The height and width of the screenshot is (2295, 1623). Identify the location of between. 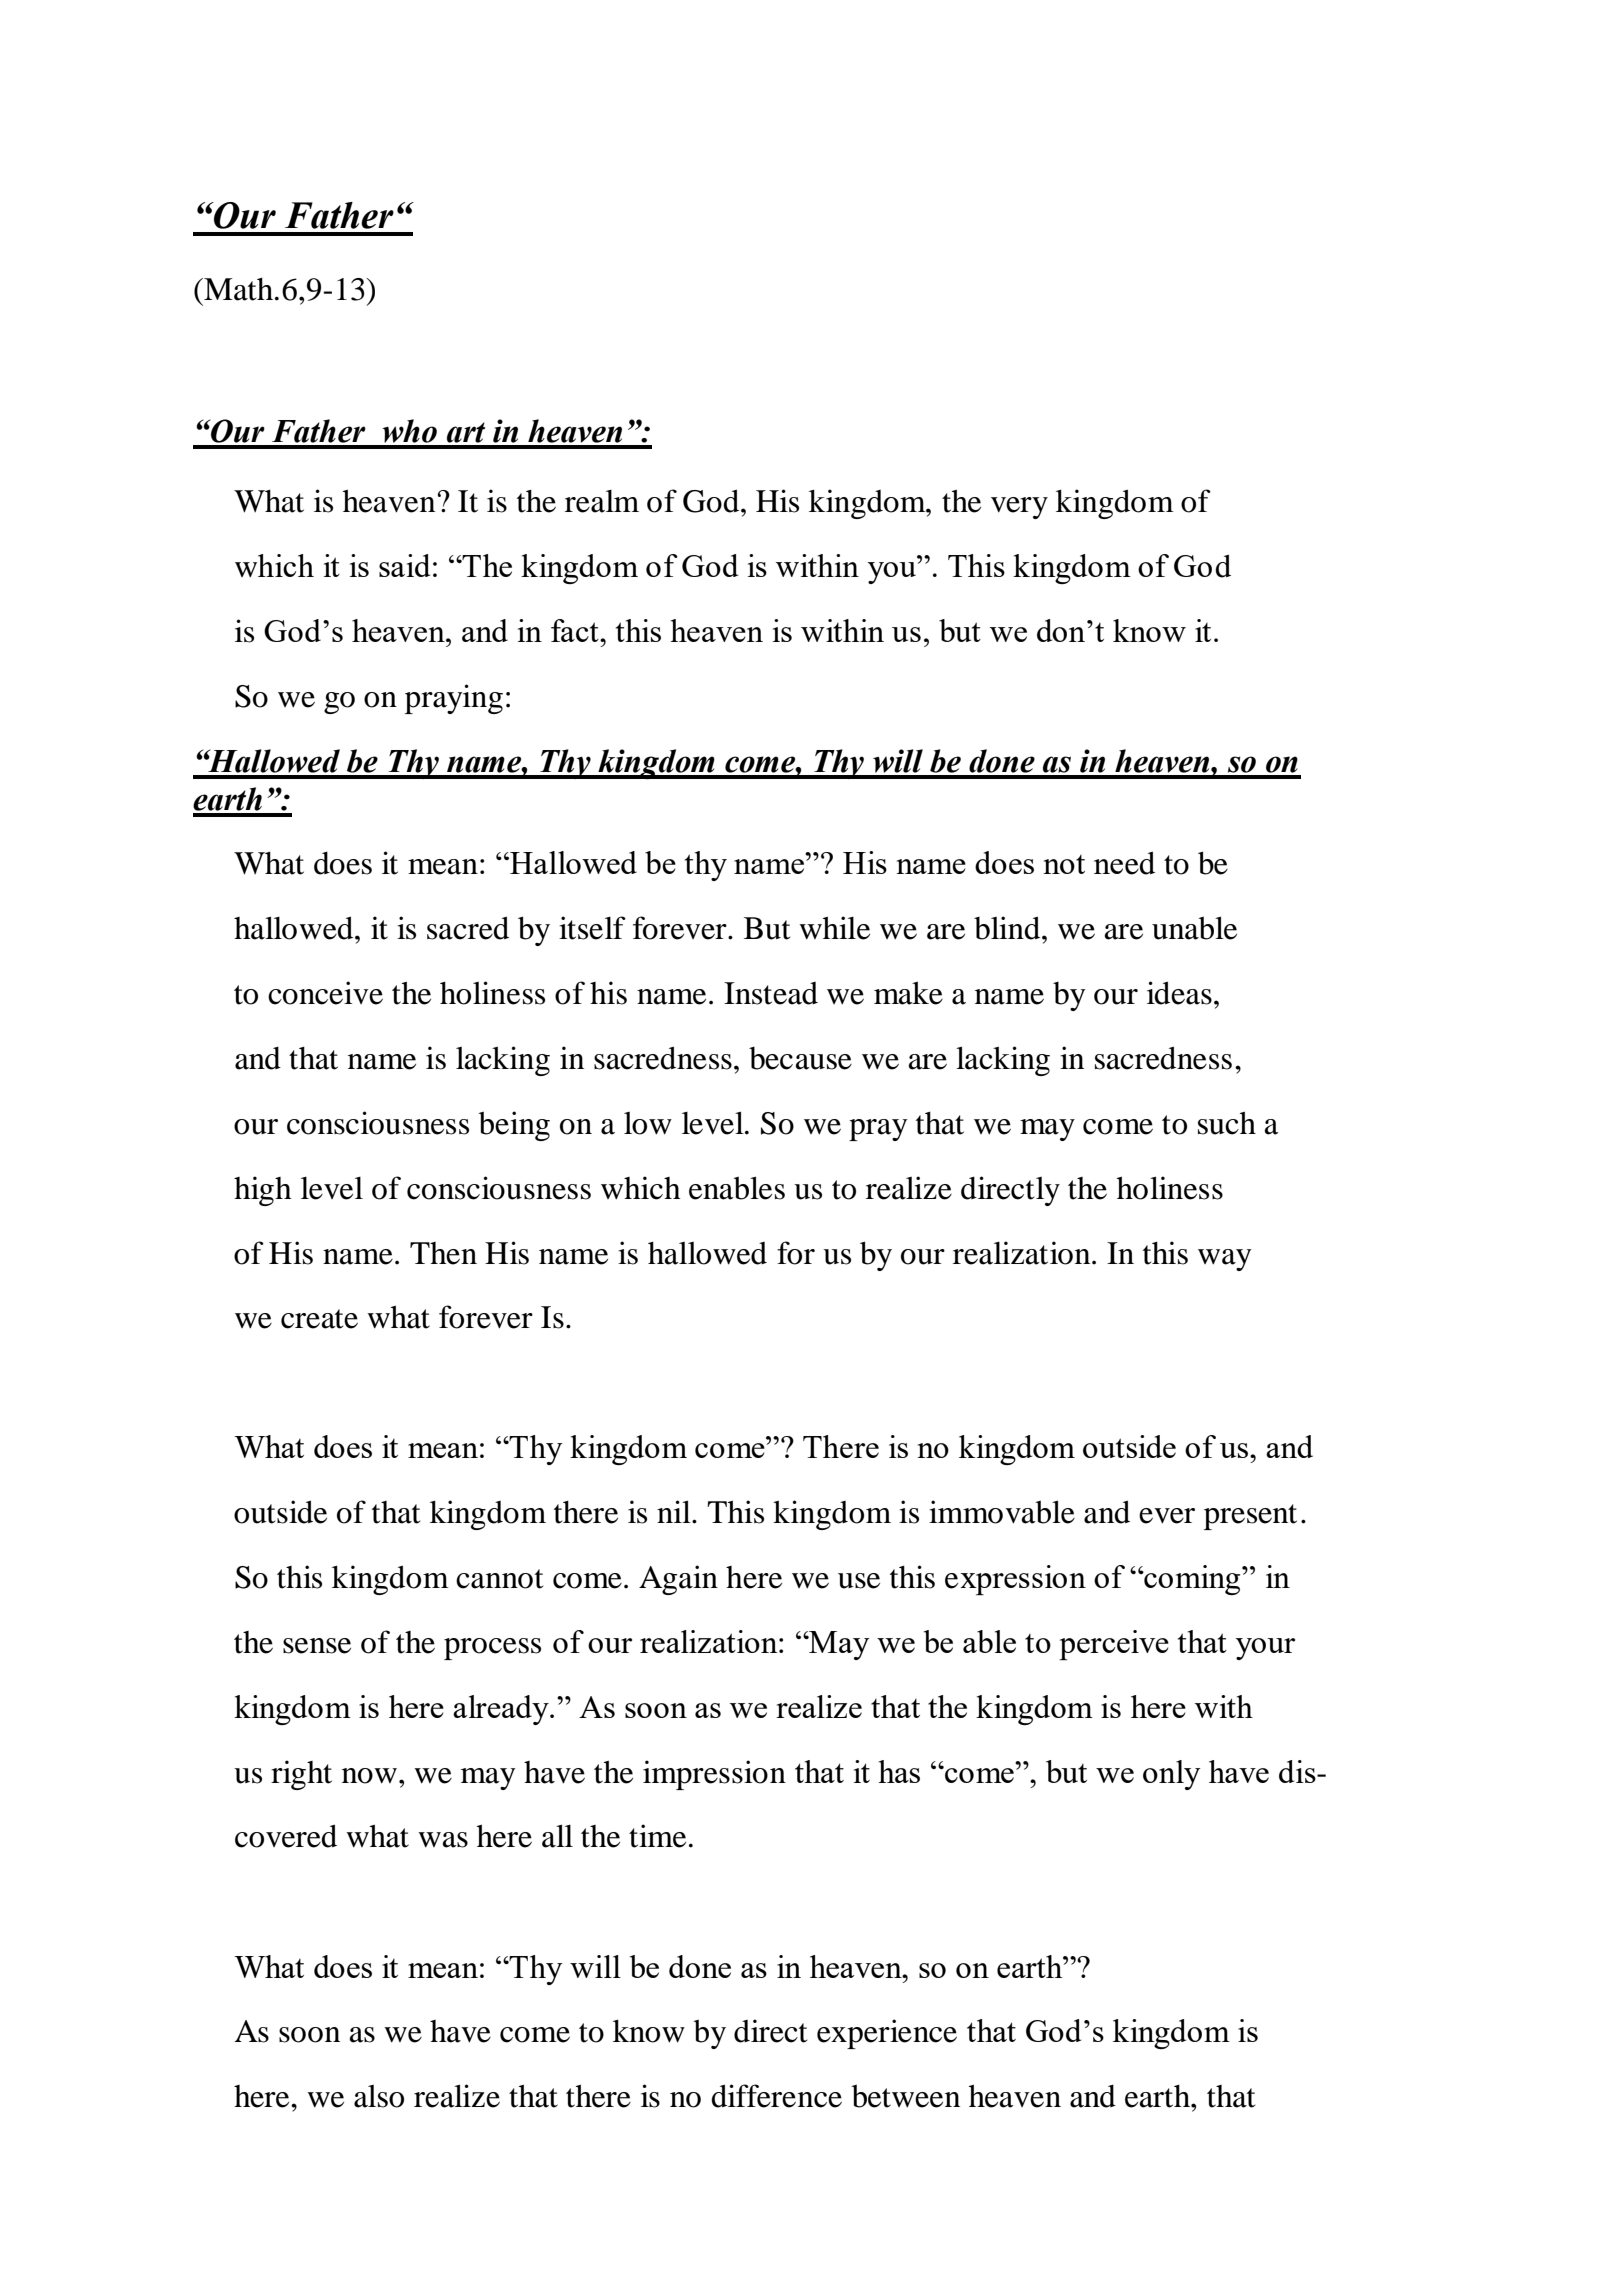
(906, 2096).
